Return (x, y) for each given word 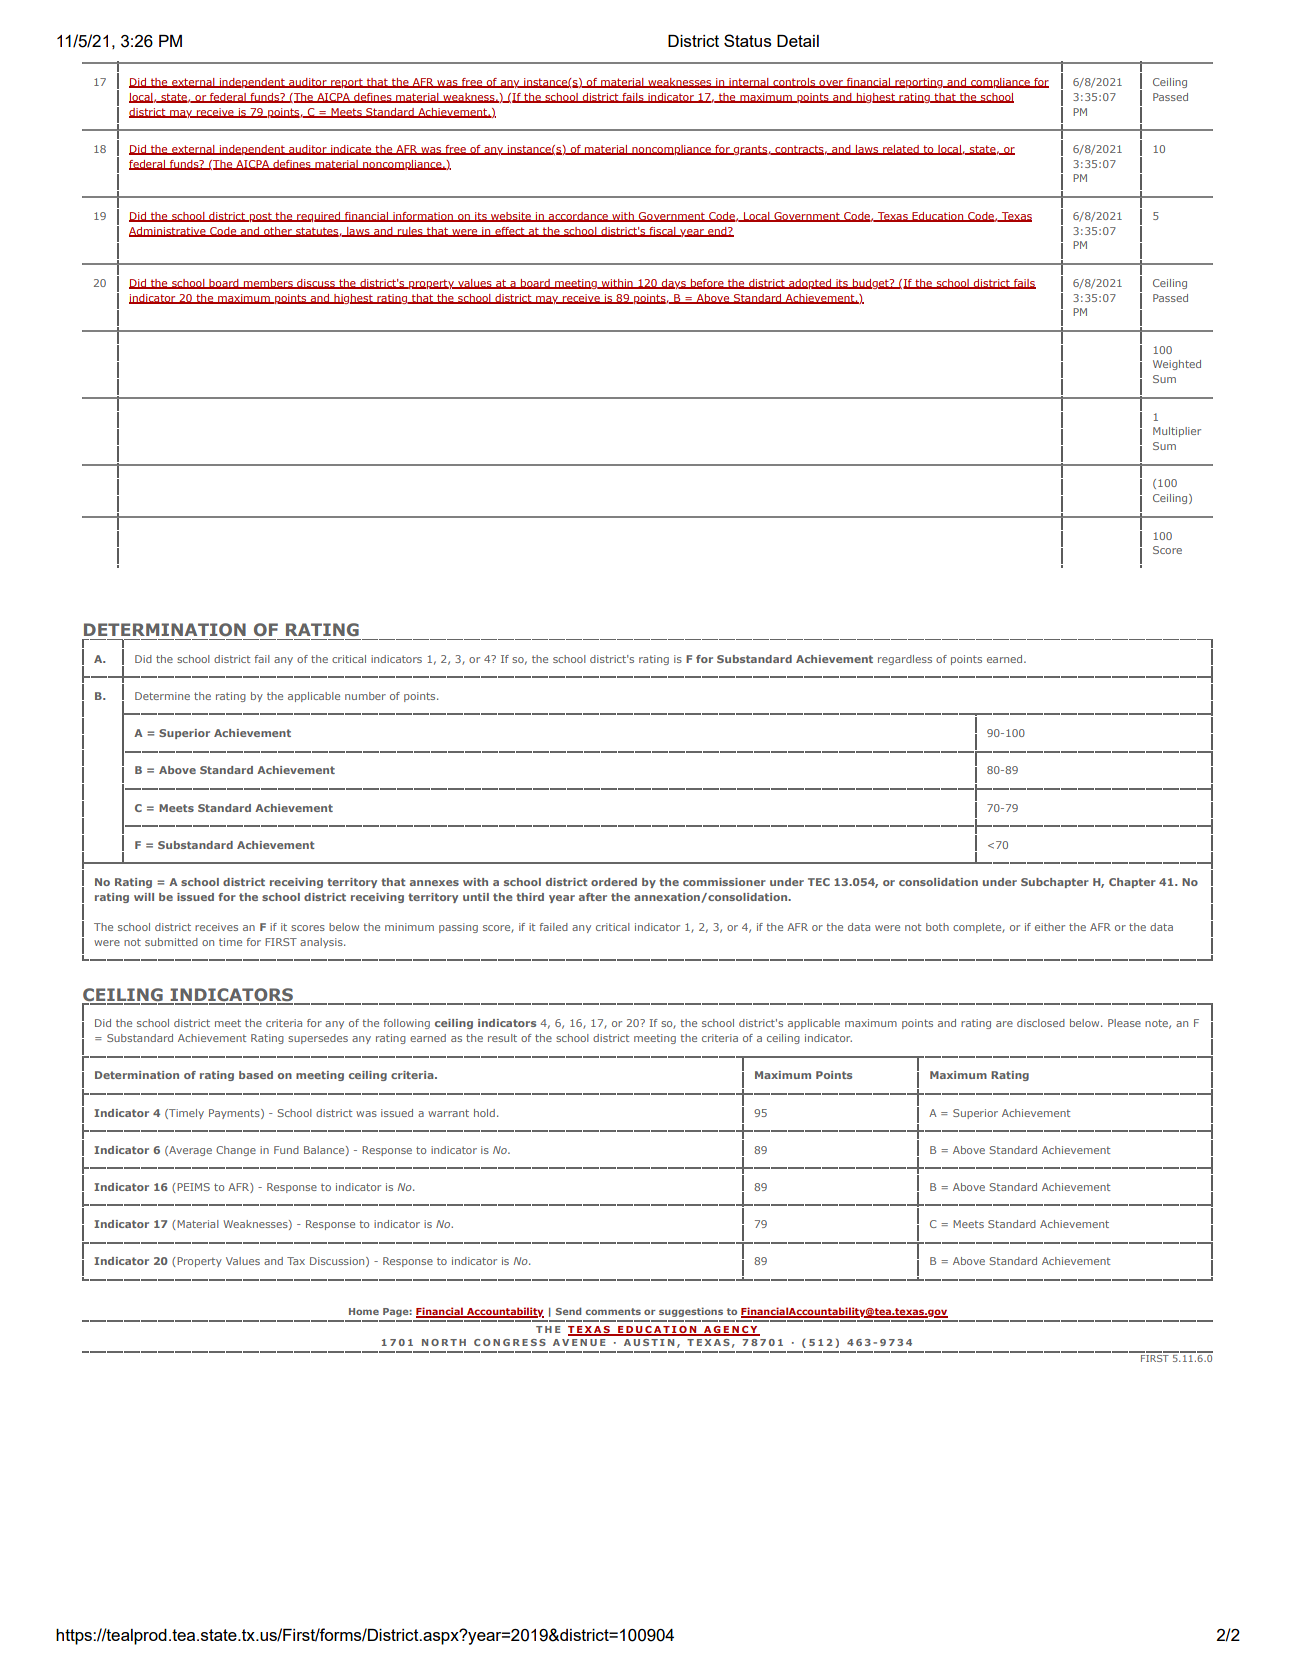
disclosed (1041, 1023)
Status (748, 40)
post (261, 217)
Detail (798, 41)
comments (613, 1311)
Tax (296, 1261)
